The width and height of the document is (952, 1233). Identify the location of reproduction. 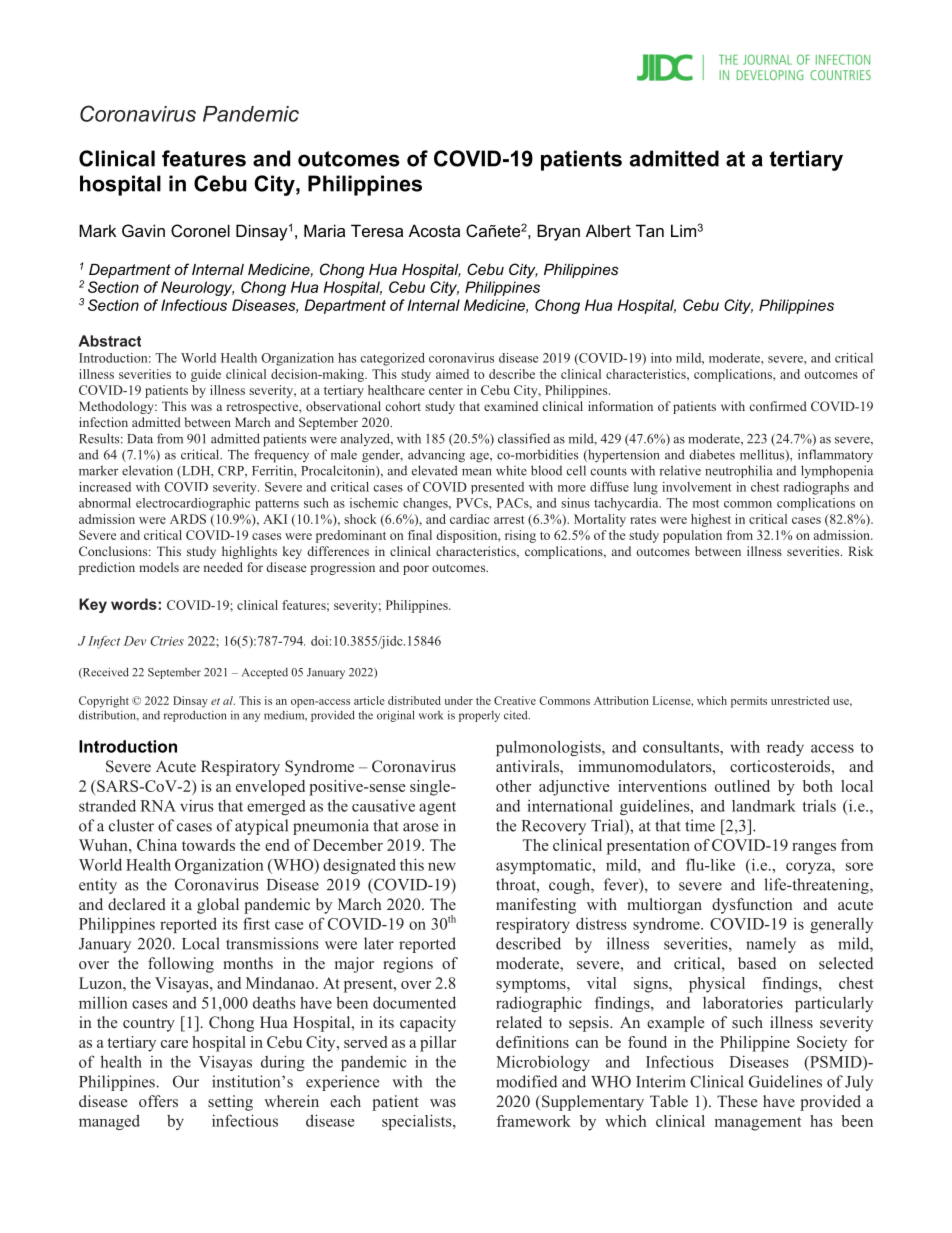
(195, 716).
